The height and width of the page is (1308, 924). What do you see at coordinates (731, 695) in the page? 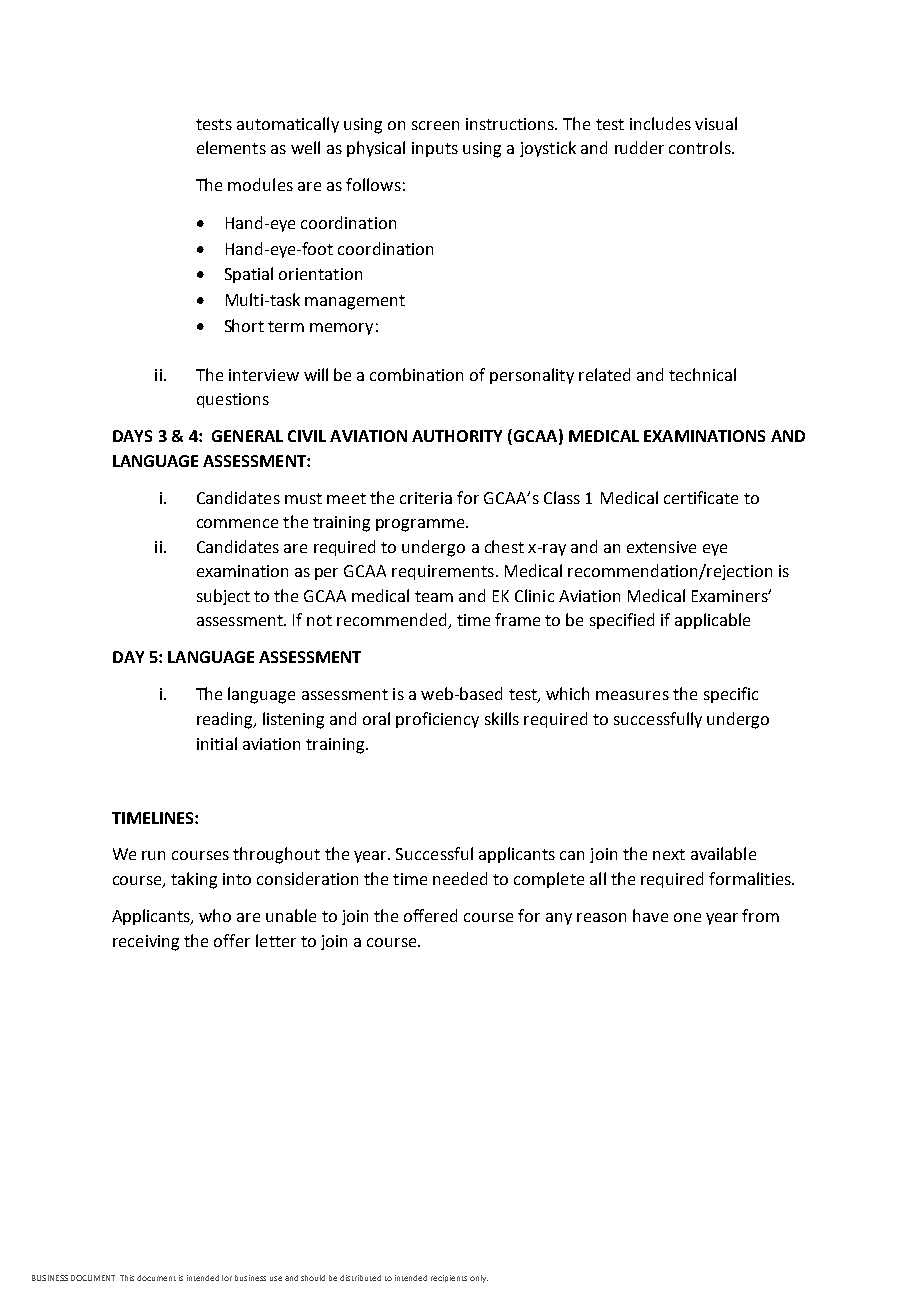
I see `specific` at bounding box center [731, 695].
